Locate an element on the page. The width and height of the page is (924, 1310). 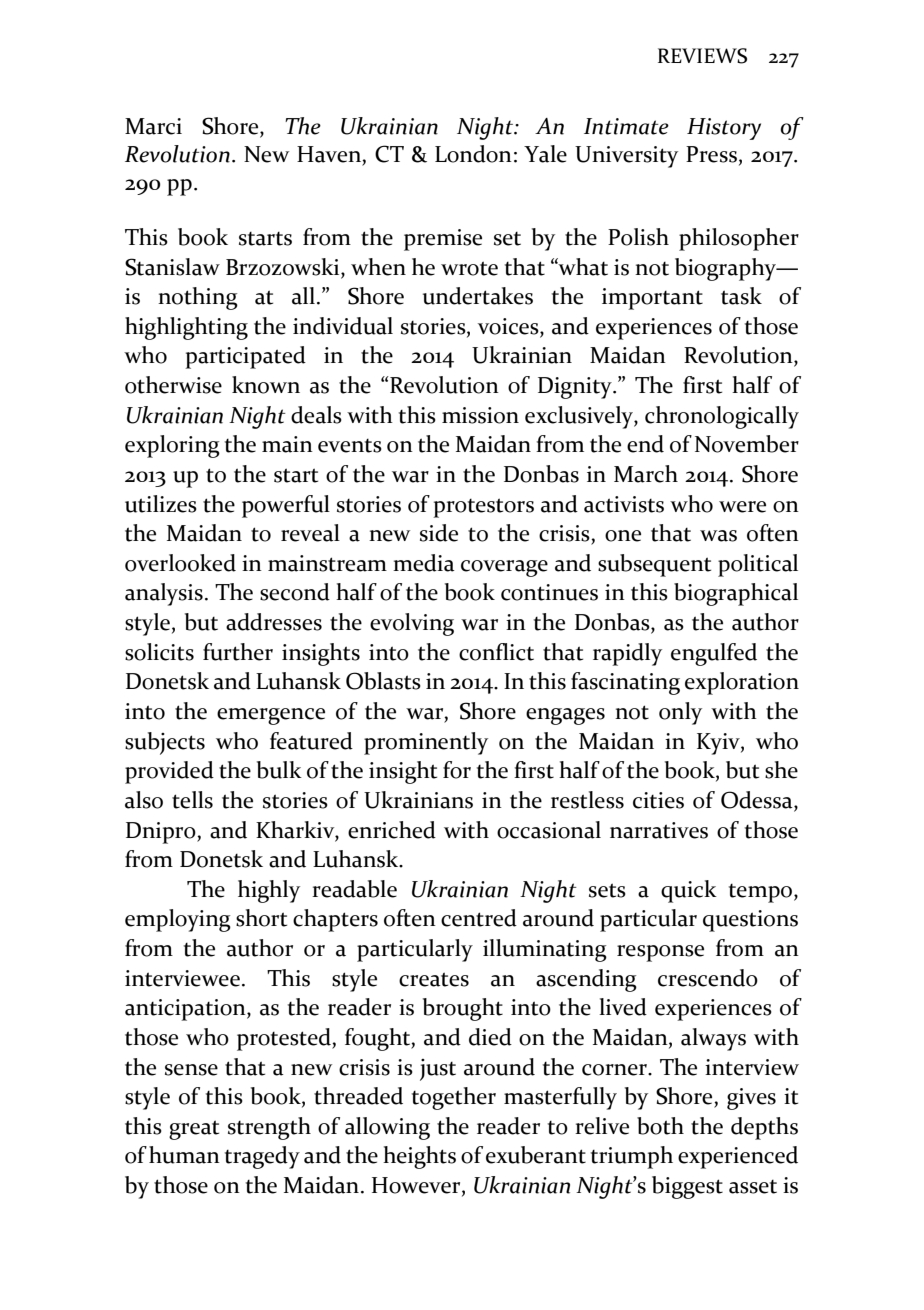
engulfed is located at coordinates (714, 654).
